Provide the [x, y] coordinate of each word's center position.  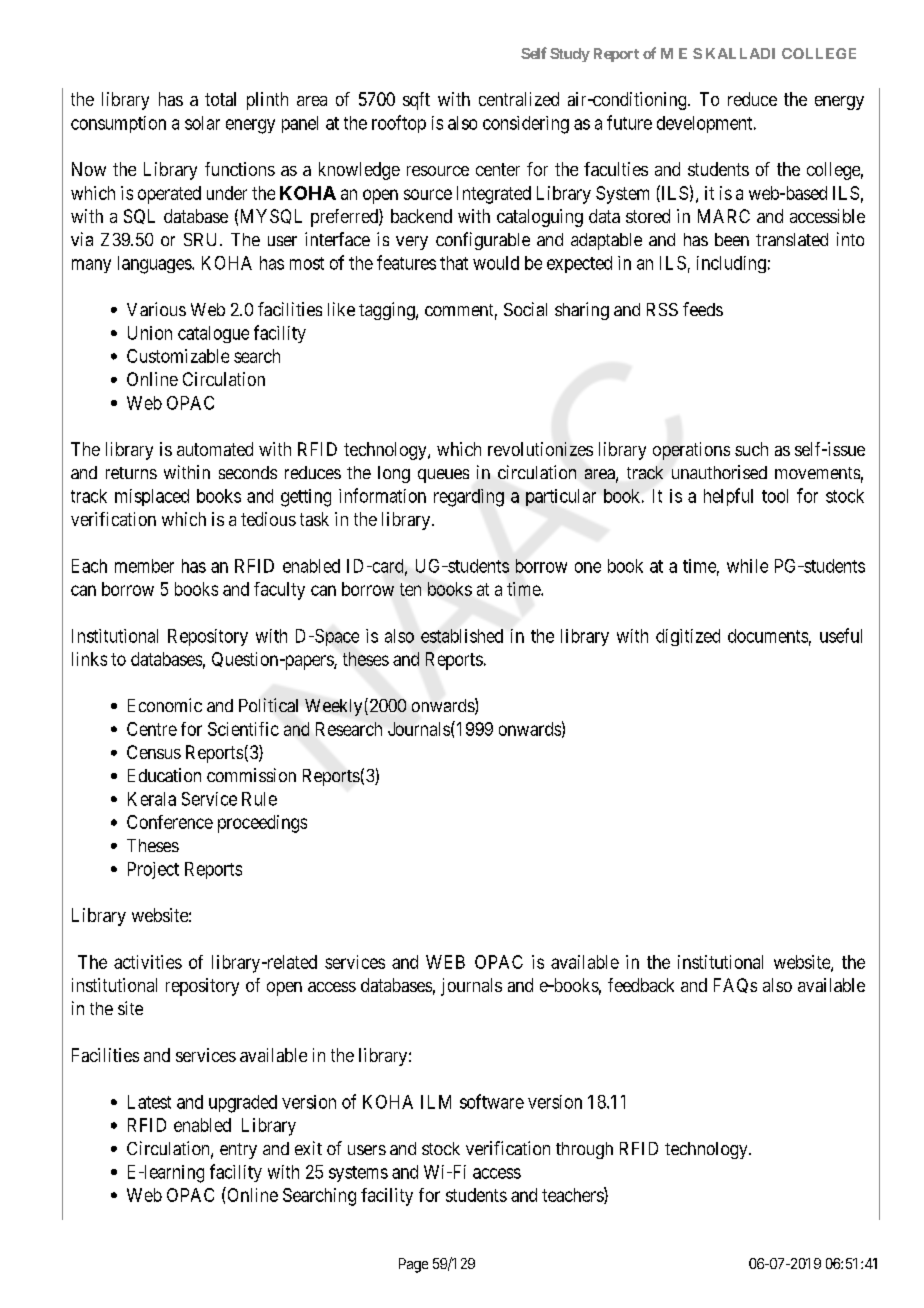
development [706, 124]
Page [413, 1265]
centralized [519, 99]
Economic [165, 705]
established [462, 636]
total [220, 99]
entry [238, 1151]
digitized [688, 637]
